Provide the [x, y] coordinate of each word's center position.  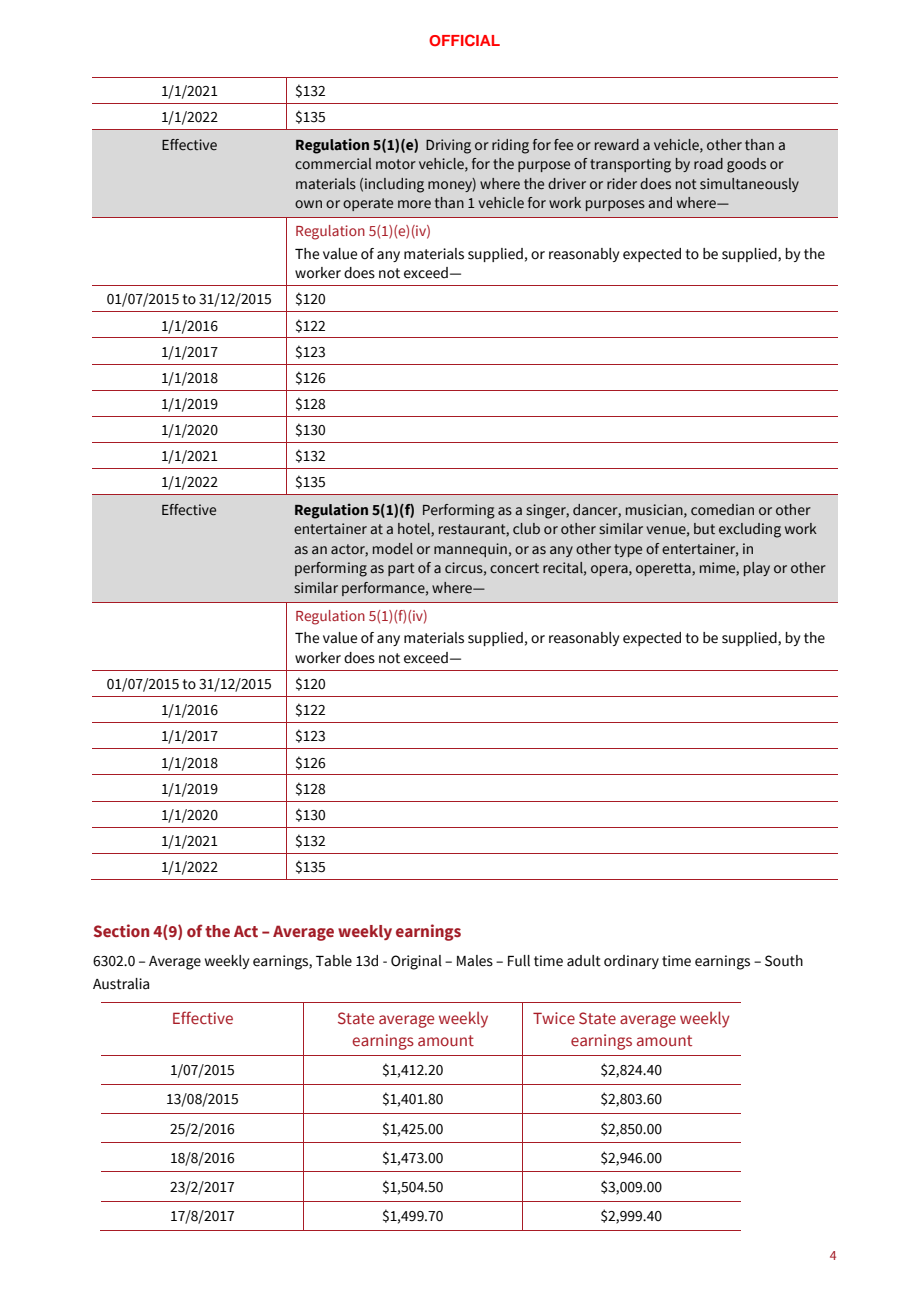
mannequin [470, 550]
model [393, 548]
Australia [121, 984]
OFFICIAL [464, 40]
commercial [333, 164]
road [708, 163]
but [704, 529]
